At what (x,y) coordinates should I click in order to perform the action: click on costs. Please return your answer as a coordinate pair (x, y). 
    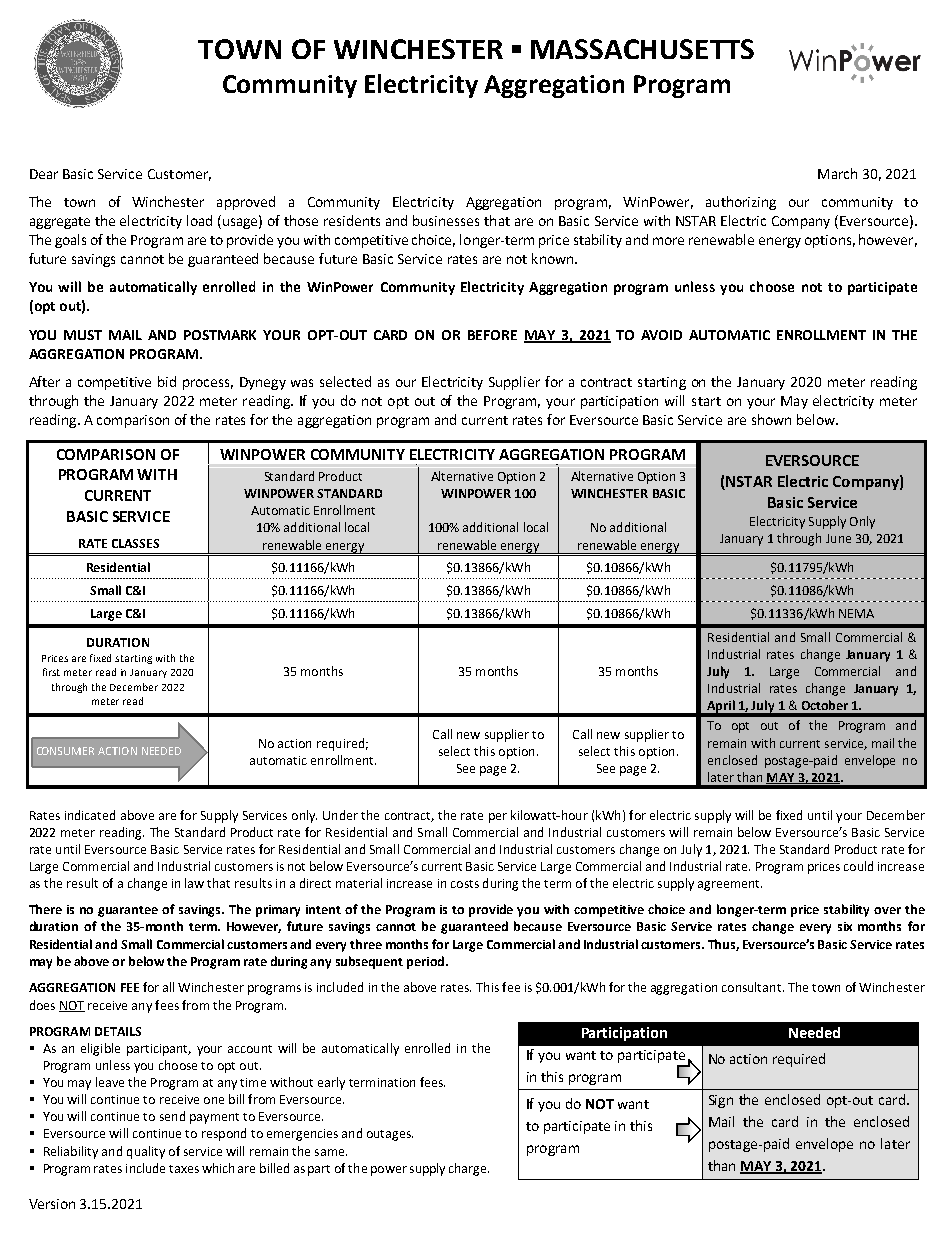
    Looking at the image, I should click on (465, 884).
